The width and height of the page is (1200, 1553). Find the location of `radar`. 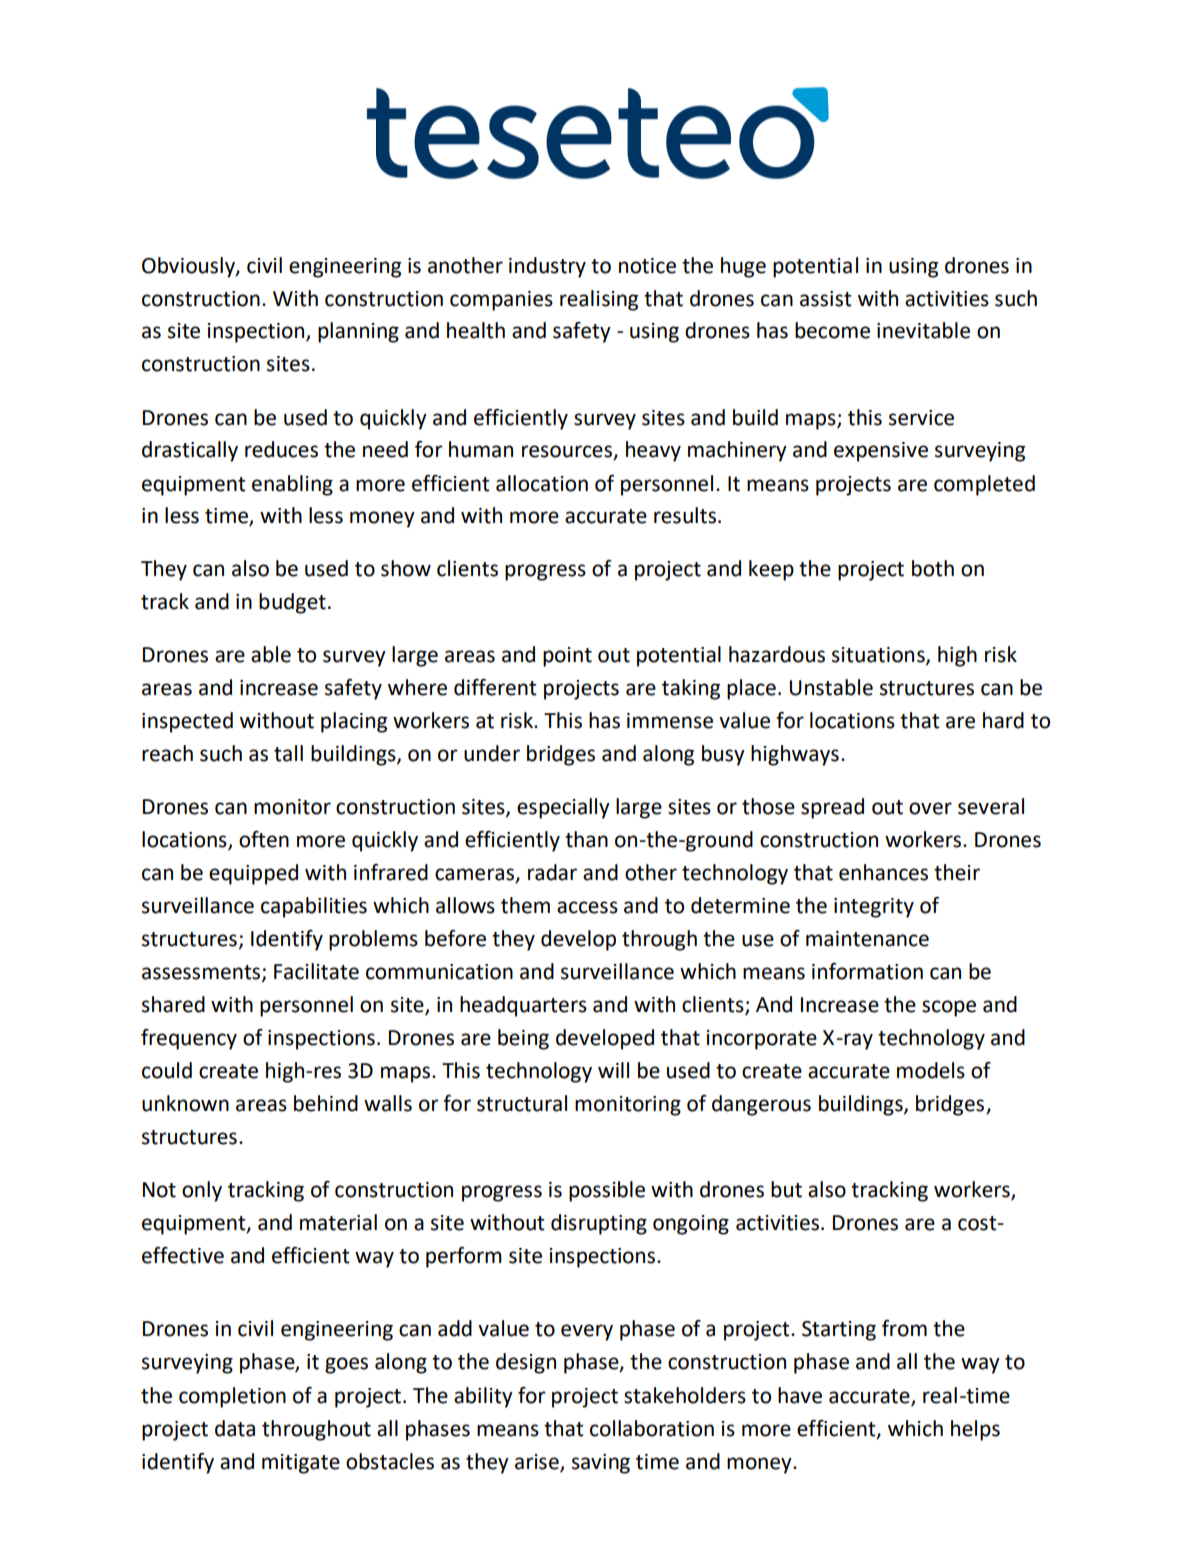

radar is located at coordinates (552, 872).
